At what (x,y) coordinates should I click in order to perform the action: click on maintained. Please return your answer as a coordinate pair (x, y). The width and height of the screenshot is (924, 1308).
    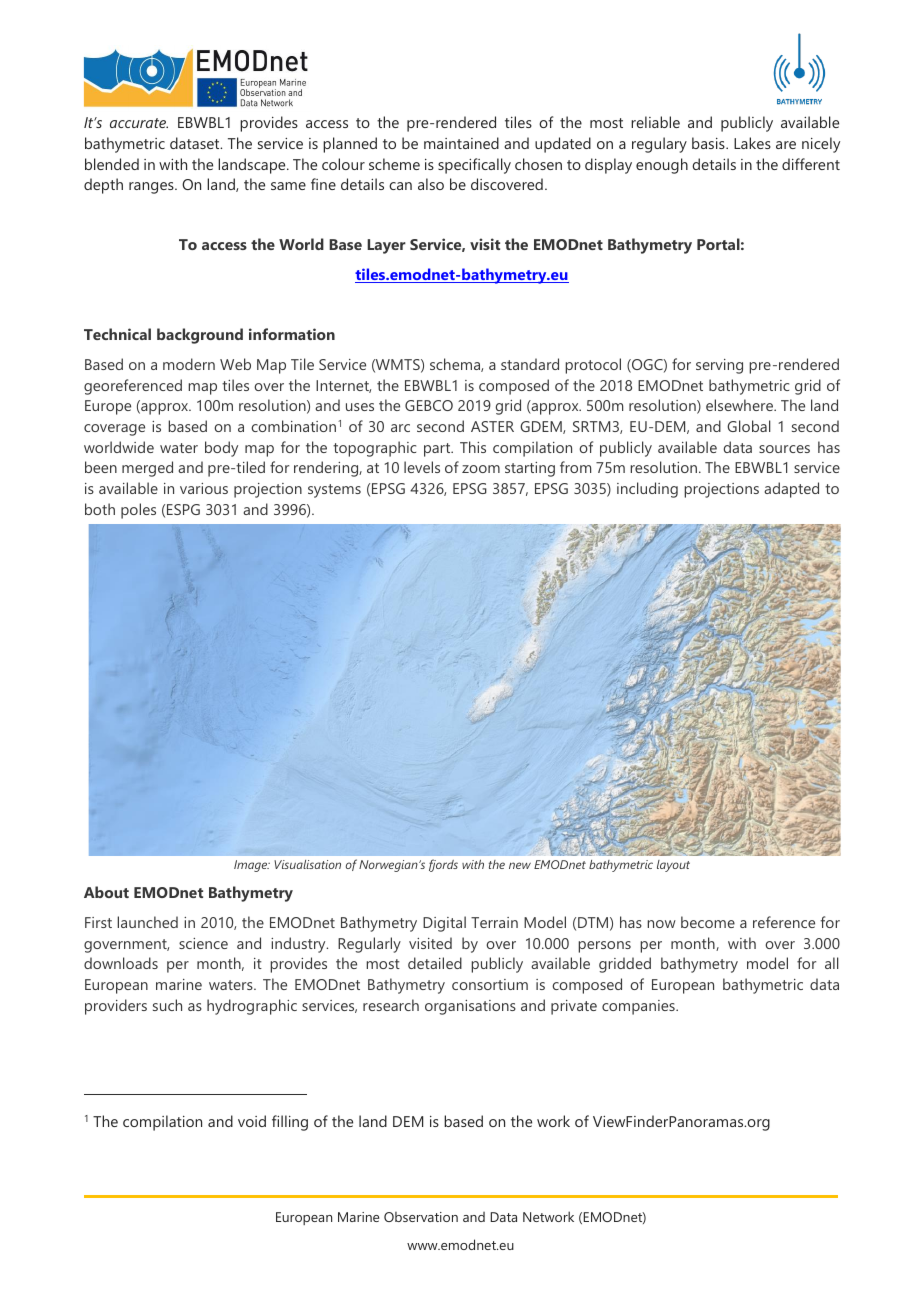
    Looking at the image, I should click on (461, 143).
